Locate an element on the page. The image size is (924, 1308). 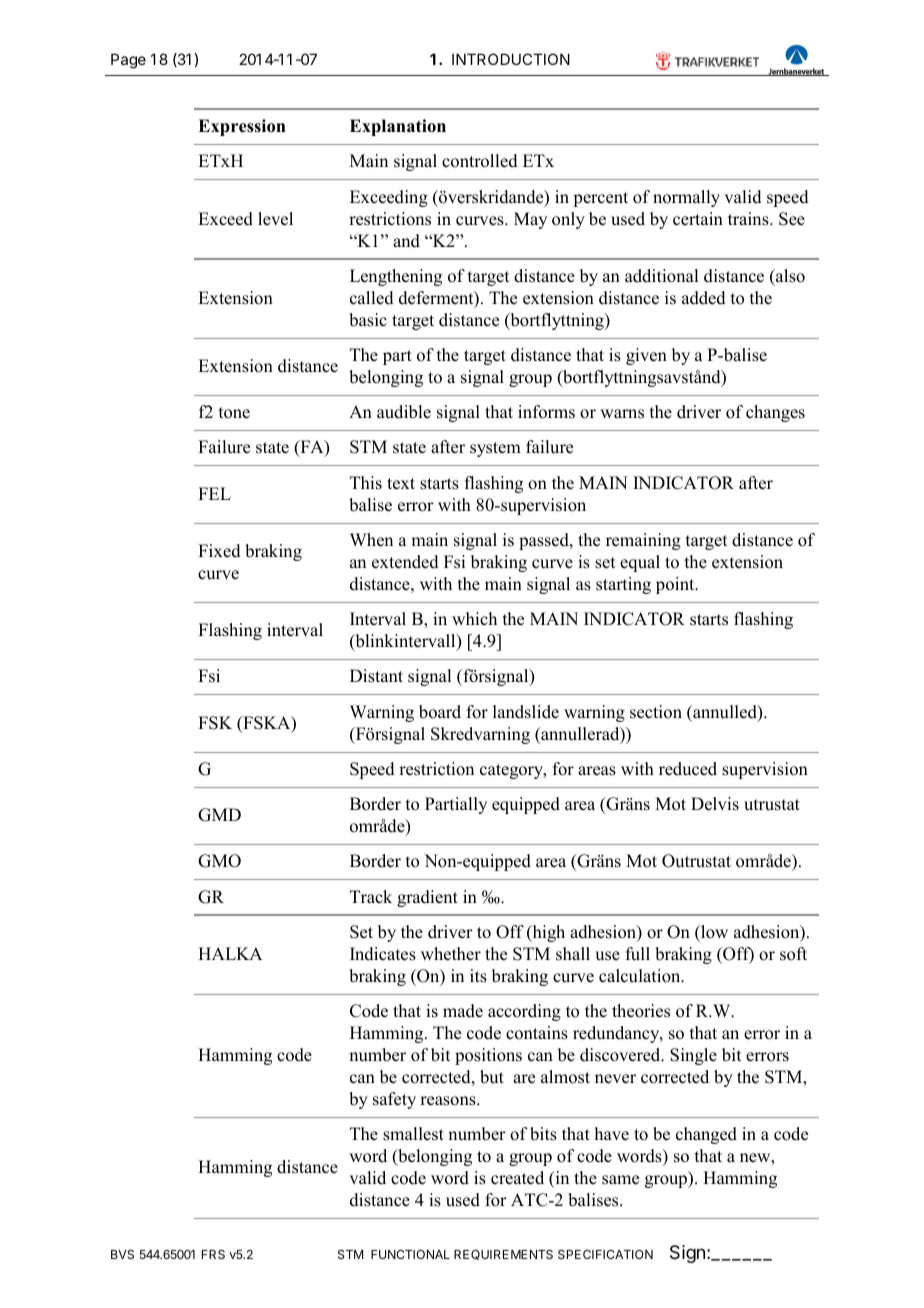
changes is located at coordinates (775, 413).
